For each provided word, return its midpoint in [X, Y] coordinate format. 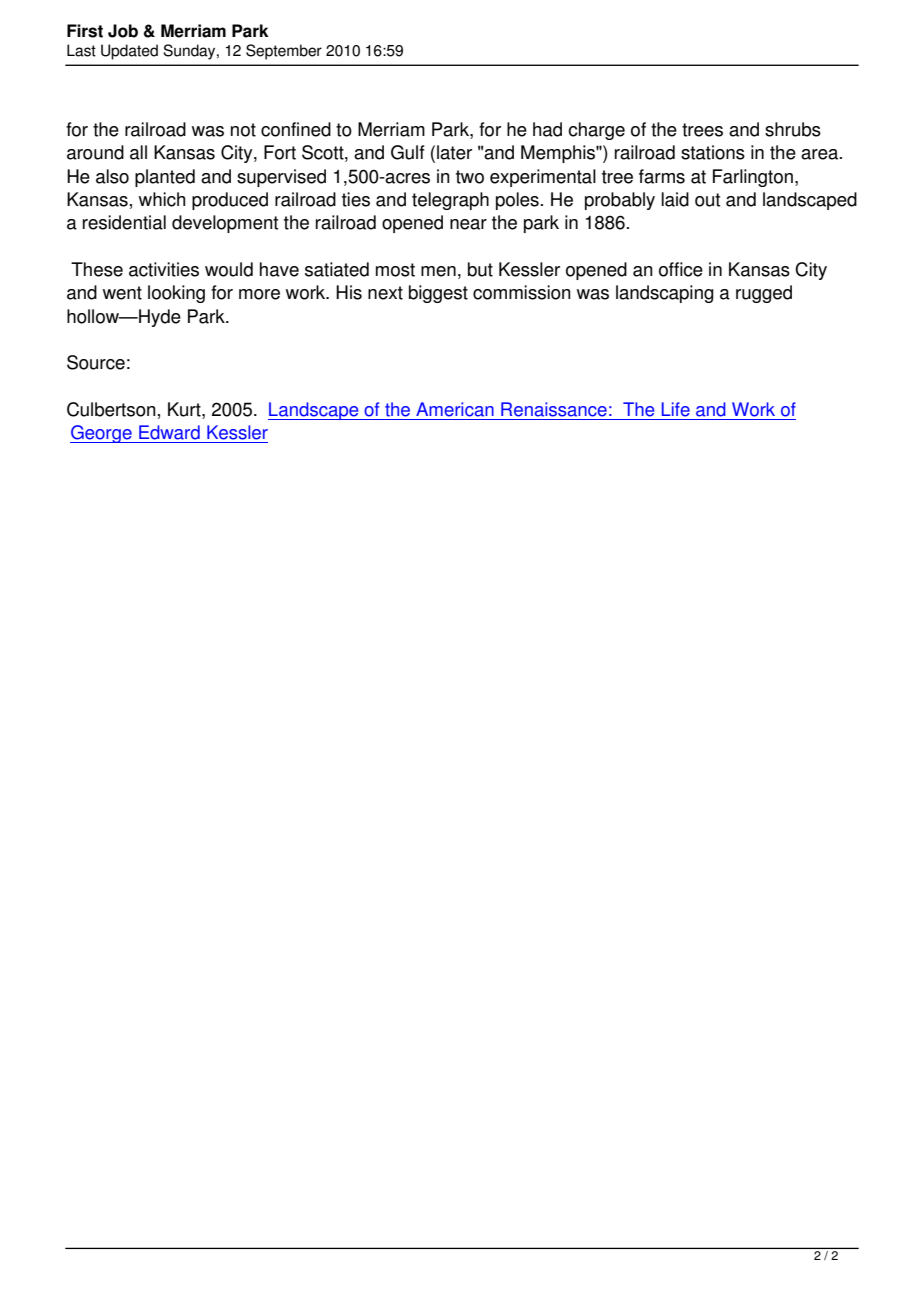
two [470, 177]
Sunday [190, 52]
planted [165, 178]
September [284, 52]
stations [713, 152]
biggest [438, 294]
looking [176, 294]
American [455, 409]
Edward [169, 432]
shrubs [793, 129]
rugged [764, 294]
